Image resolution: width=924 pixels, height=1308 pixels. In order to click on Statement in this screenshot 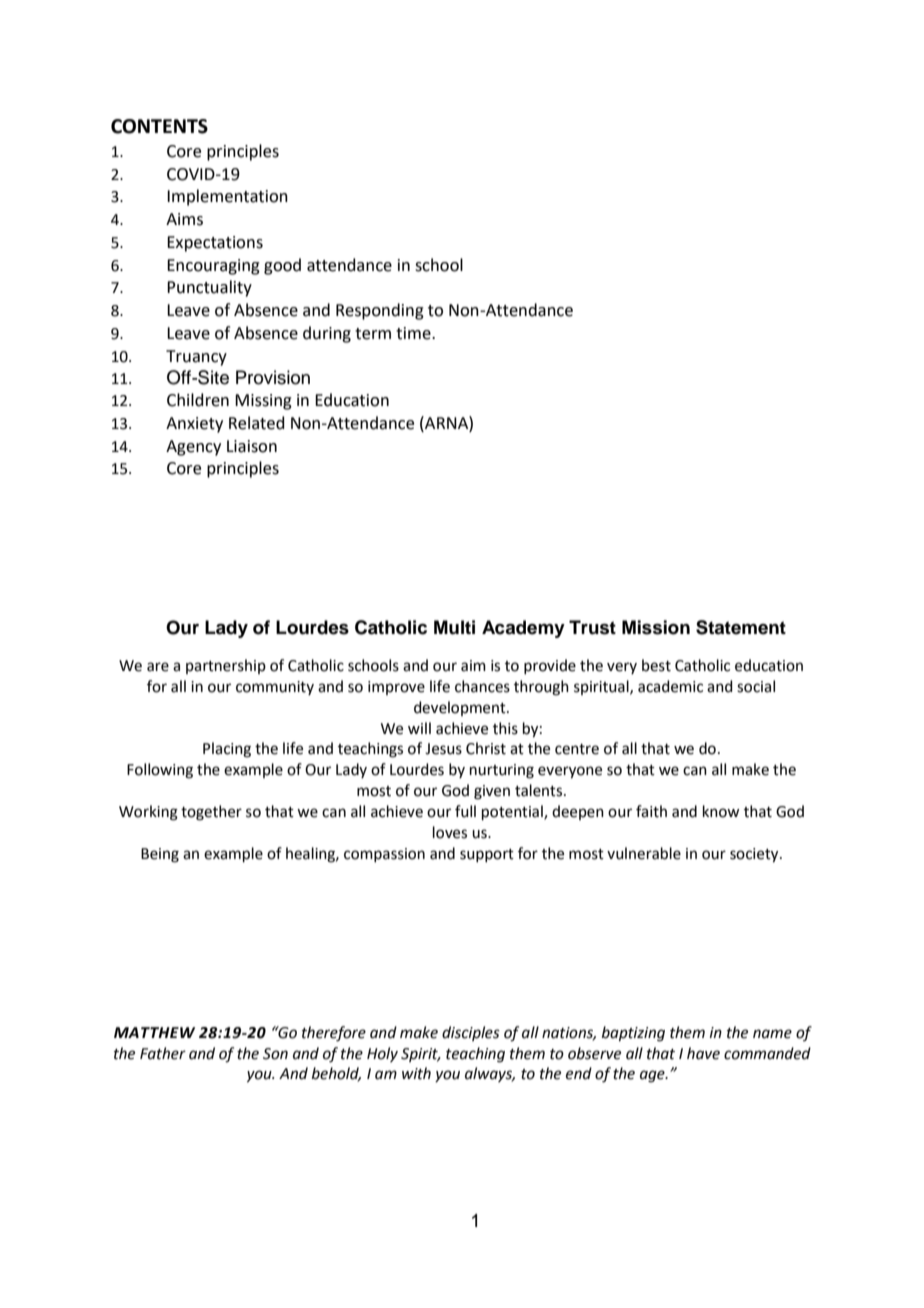, I will do `click(741, 627)`.
